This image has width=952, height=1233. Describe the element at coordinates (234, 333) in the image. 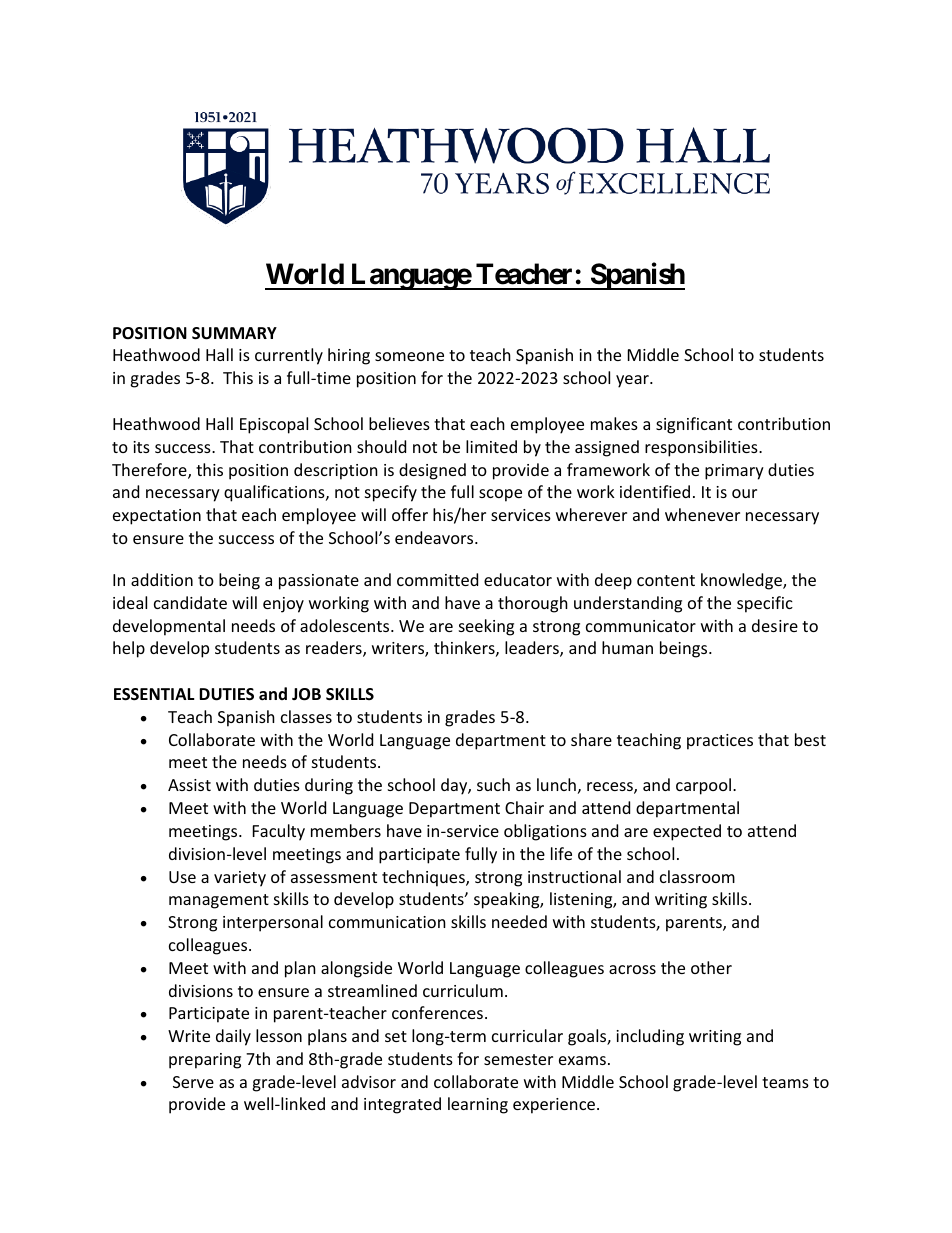

I see `SUMMARY` at that location.
